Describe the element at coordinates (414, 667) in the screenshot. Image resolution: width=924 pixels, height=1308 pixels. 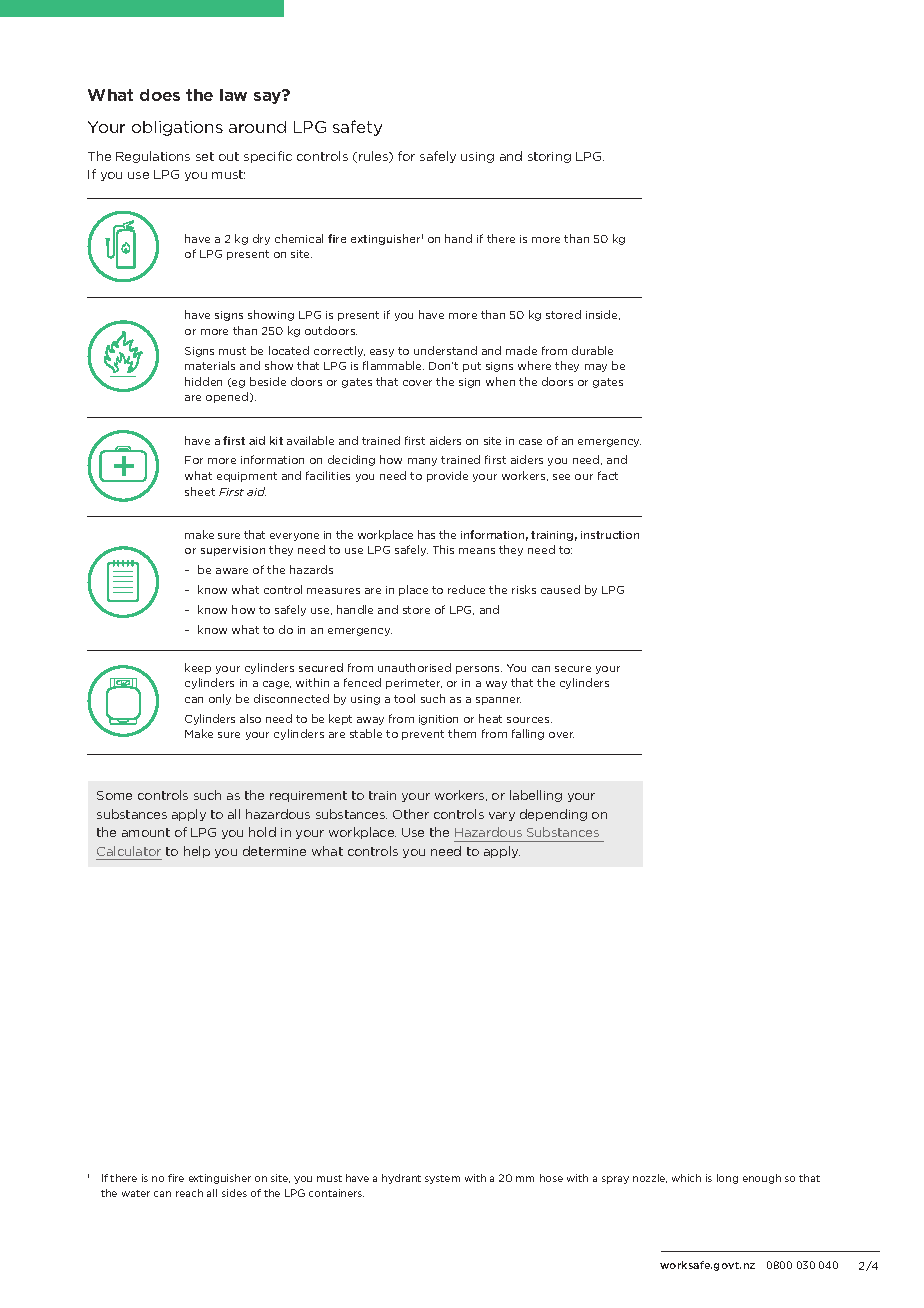
I see `unauthorised` at that location.
